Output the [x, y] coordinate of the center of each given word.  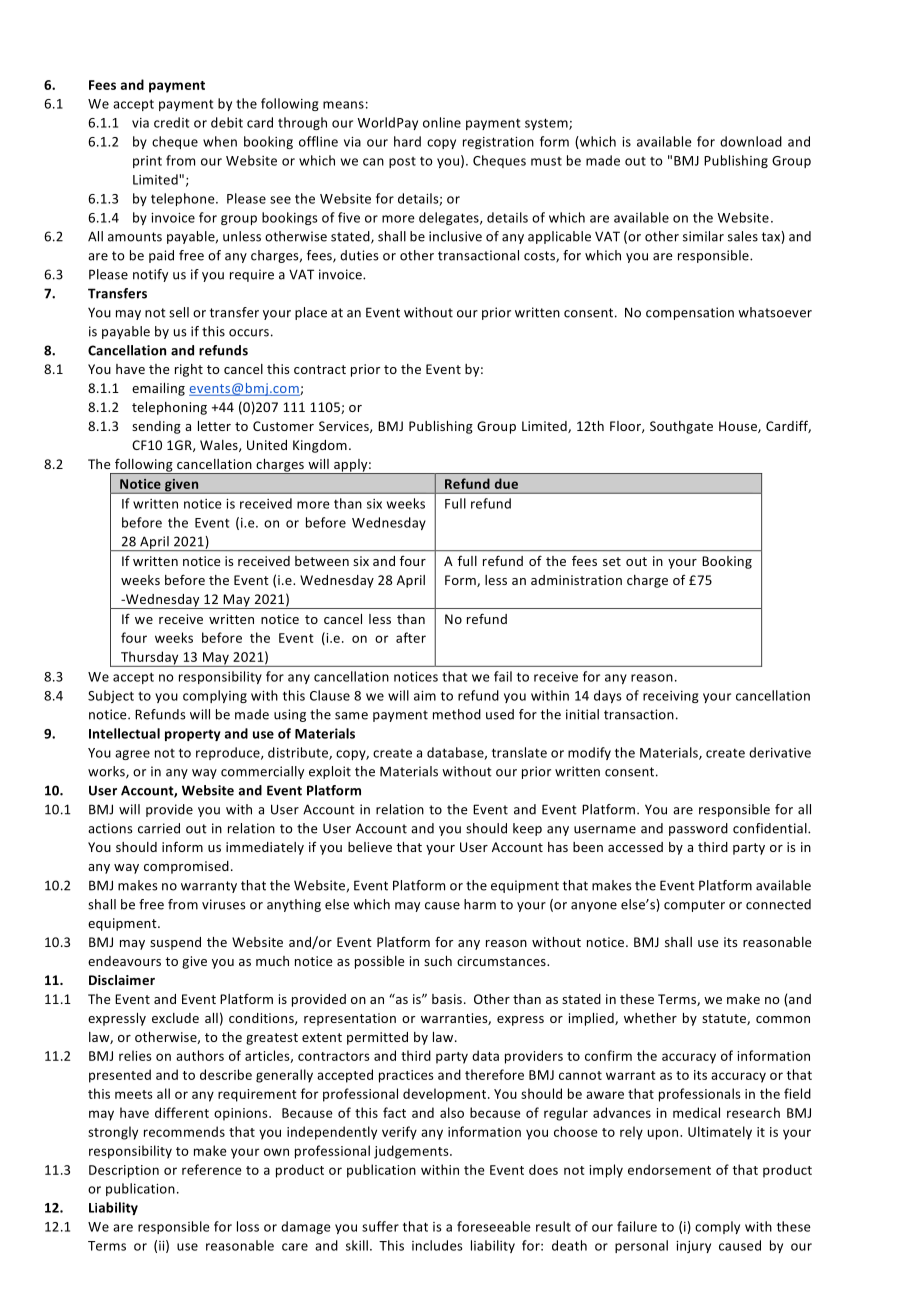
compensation [690, 313]
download [751, 141]
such [438, 961]
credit [171, 122]
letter [214, 426]
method [457, 714]
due [506, 483]
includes [437, 1245]
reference [212, 1169]
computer [694, 906]
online [442, 122]
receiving [671, 697]
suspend [175, 943]
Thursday [150, 659]
